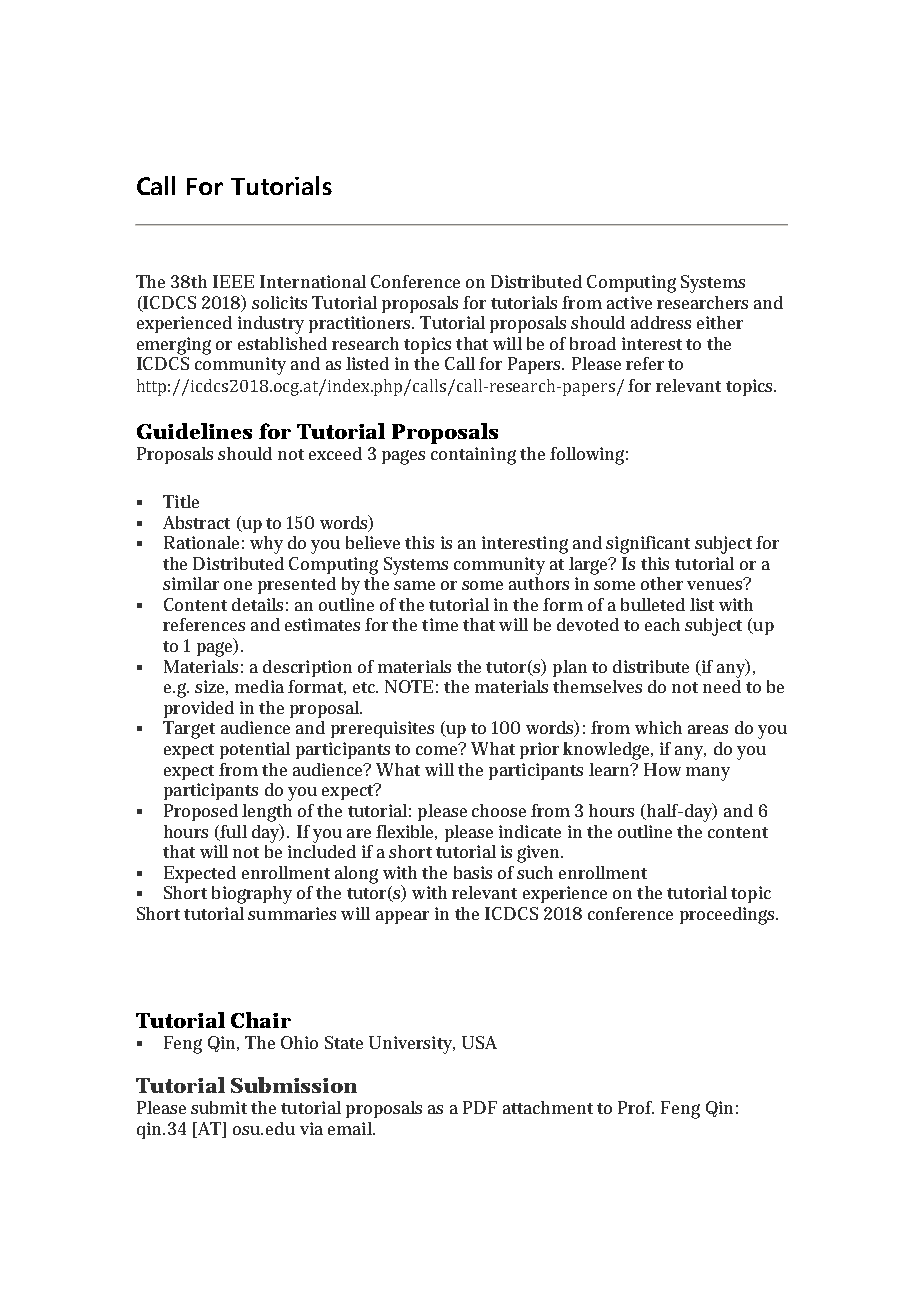 The height and width of the screenshot is (1308, 924). What do you see at coordinates (219, 1107) in the screenshot?
I see `submit` at bounding box center [219, 1107].
